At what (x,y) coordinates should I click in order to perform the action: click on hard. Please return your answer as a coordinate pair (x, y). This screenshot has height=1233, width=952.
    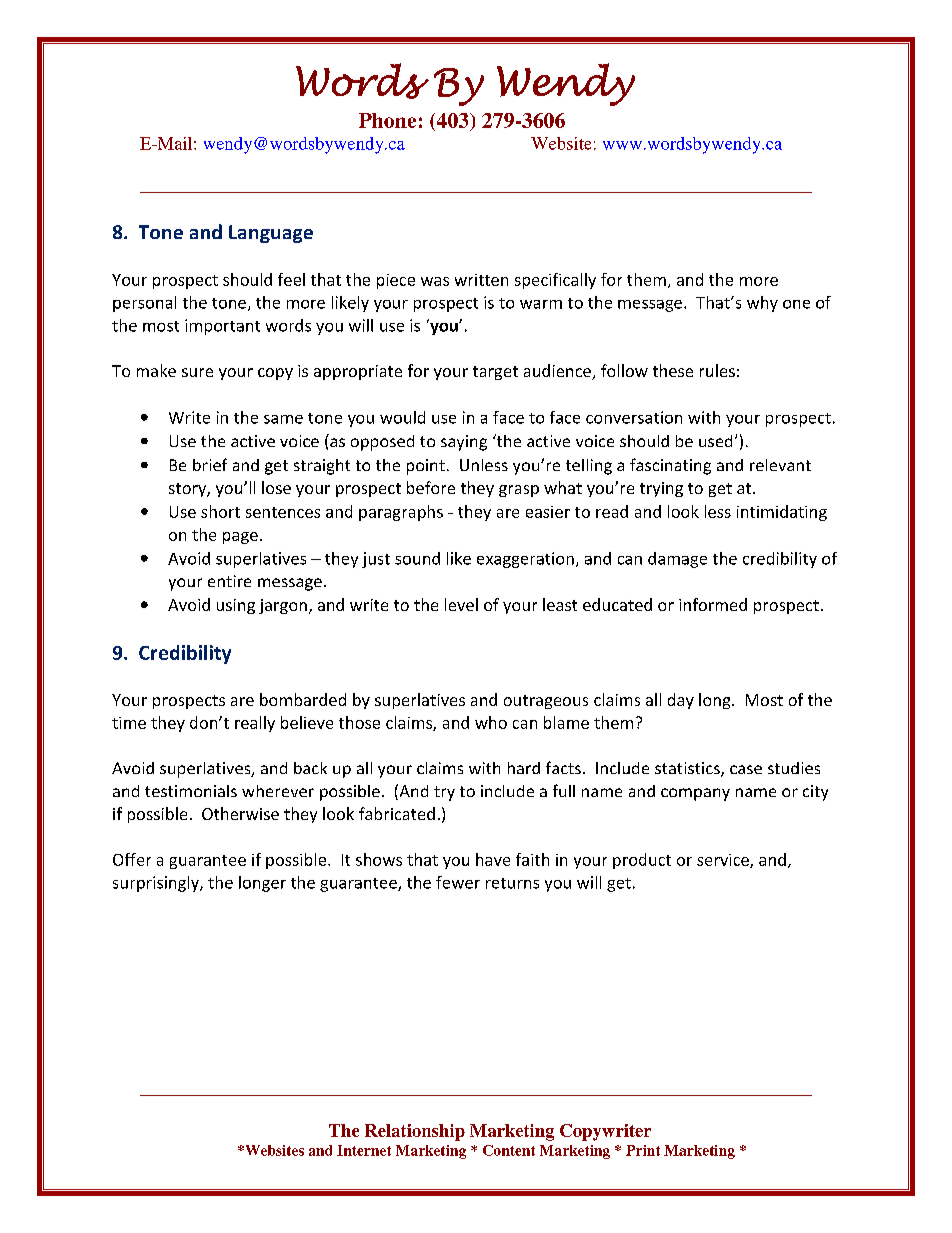
    Looking at the image, I should click on (524, 768).
